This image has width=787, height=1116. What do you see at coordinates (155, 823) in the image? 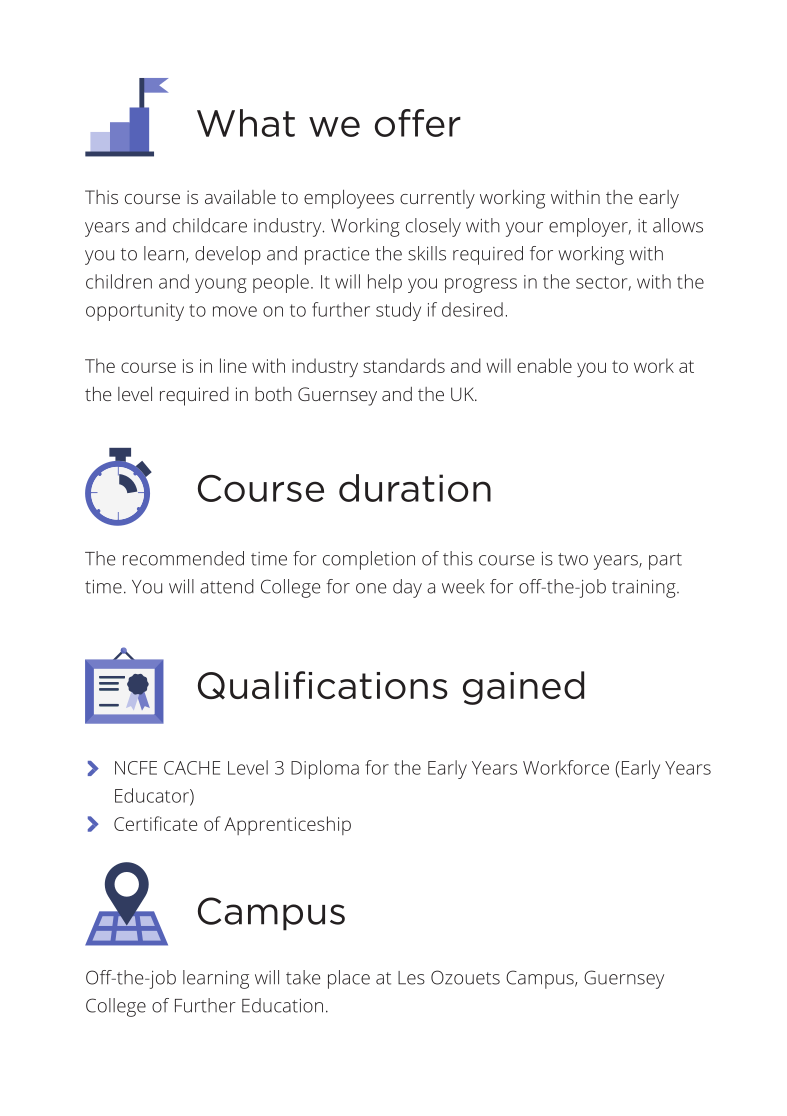
I see `Certificate` at bounding box center [155, 823].
